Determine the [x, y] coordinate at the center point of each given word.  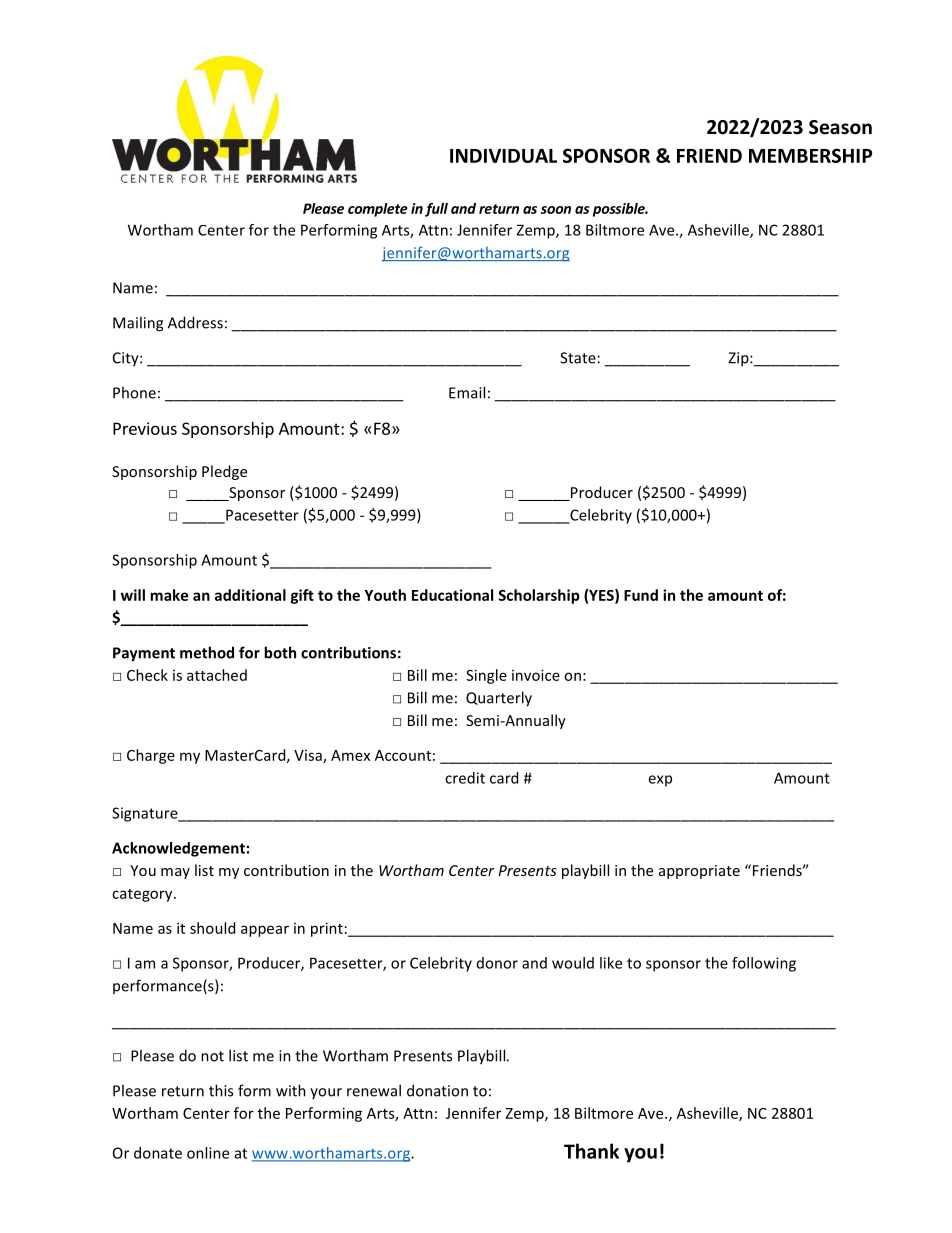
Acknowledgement [178, 849]
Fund [641, 595]
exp [660, 781]
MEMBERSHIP [810, 155]
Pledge [224, 472]
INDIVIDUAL [503, 156]
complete [378, 210]
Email [467, 392]
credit [465, 778]
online [208, 1153]
